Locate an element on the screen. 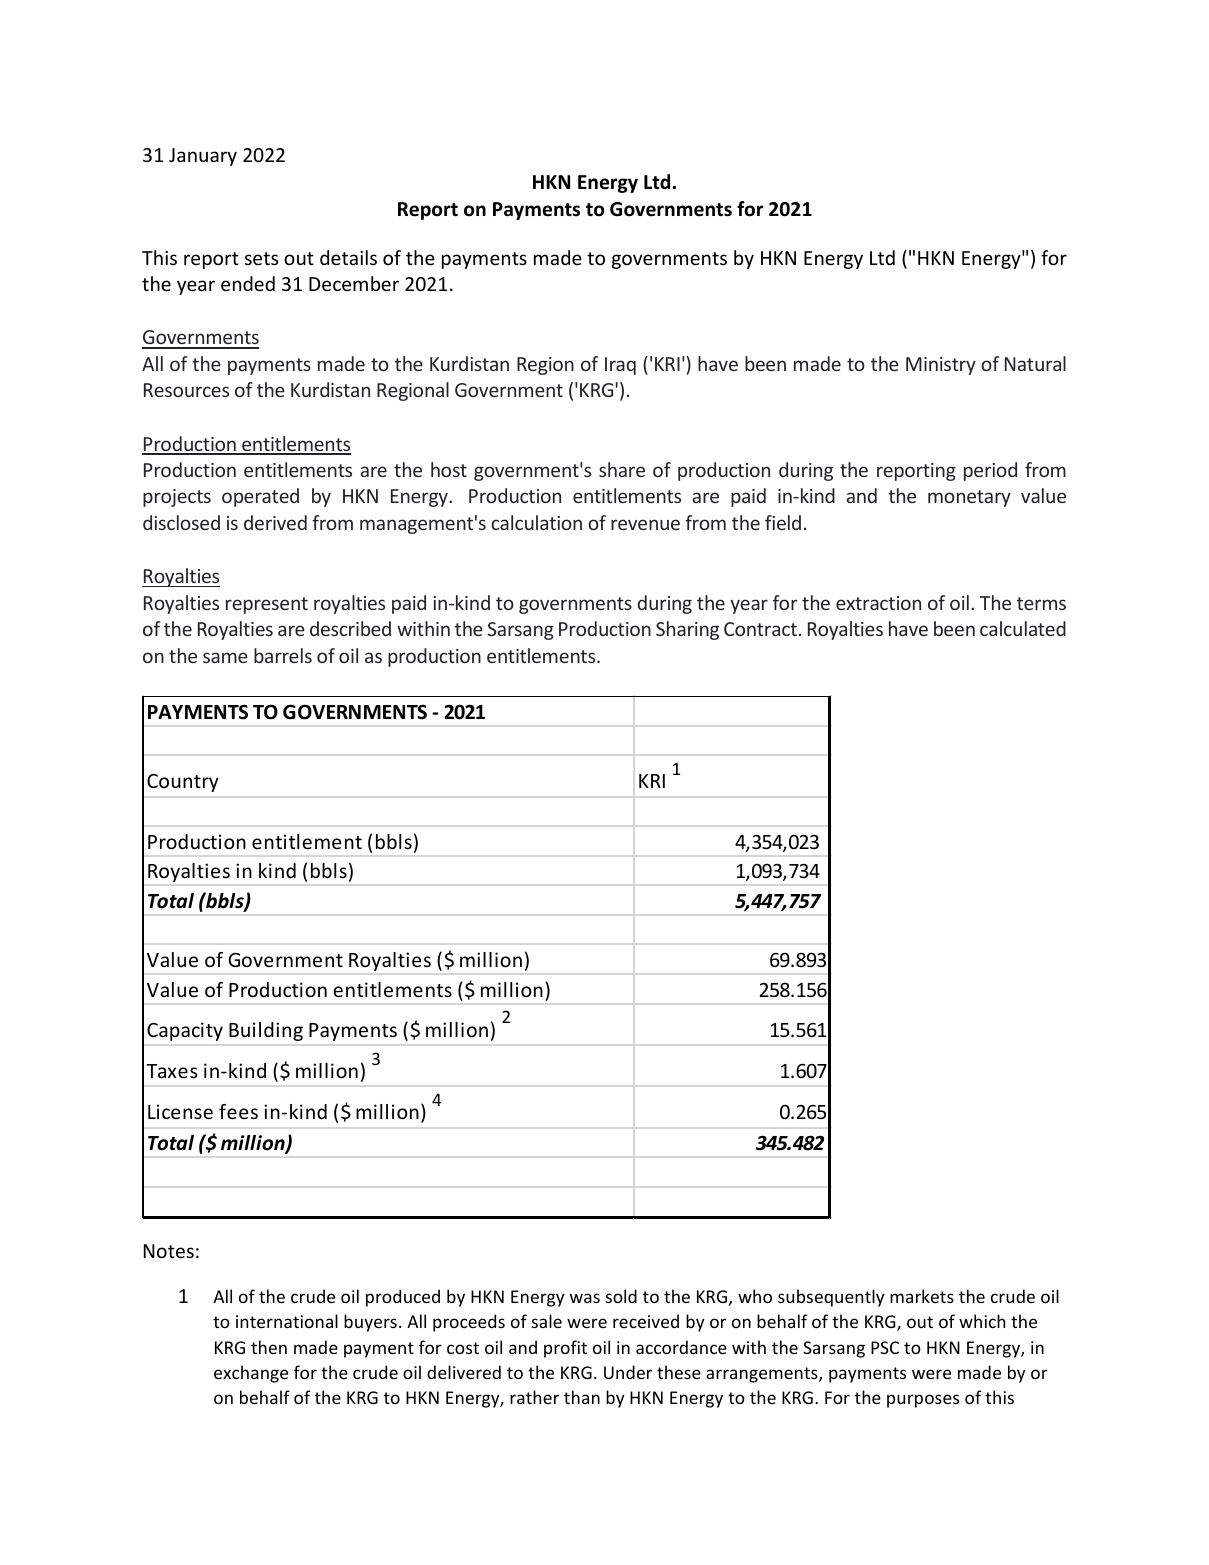  Iraq is located at coordinates (620, 366).
